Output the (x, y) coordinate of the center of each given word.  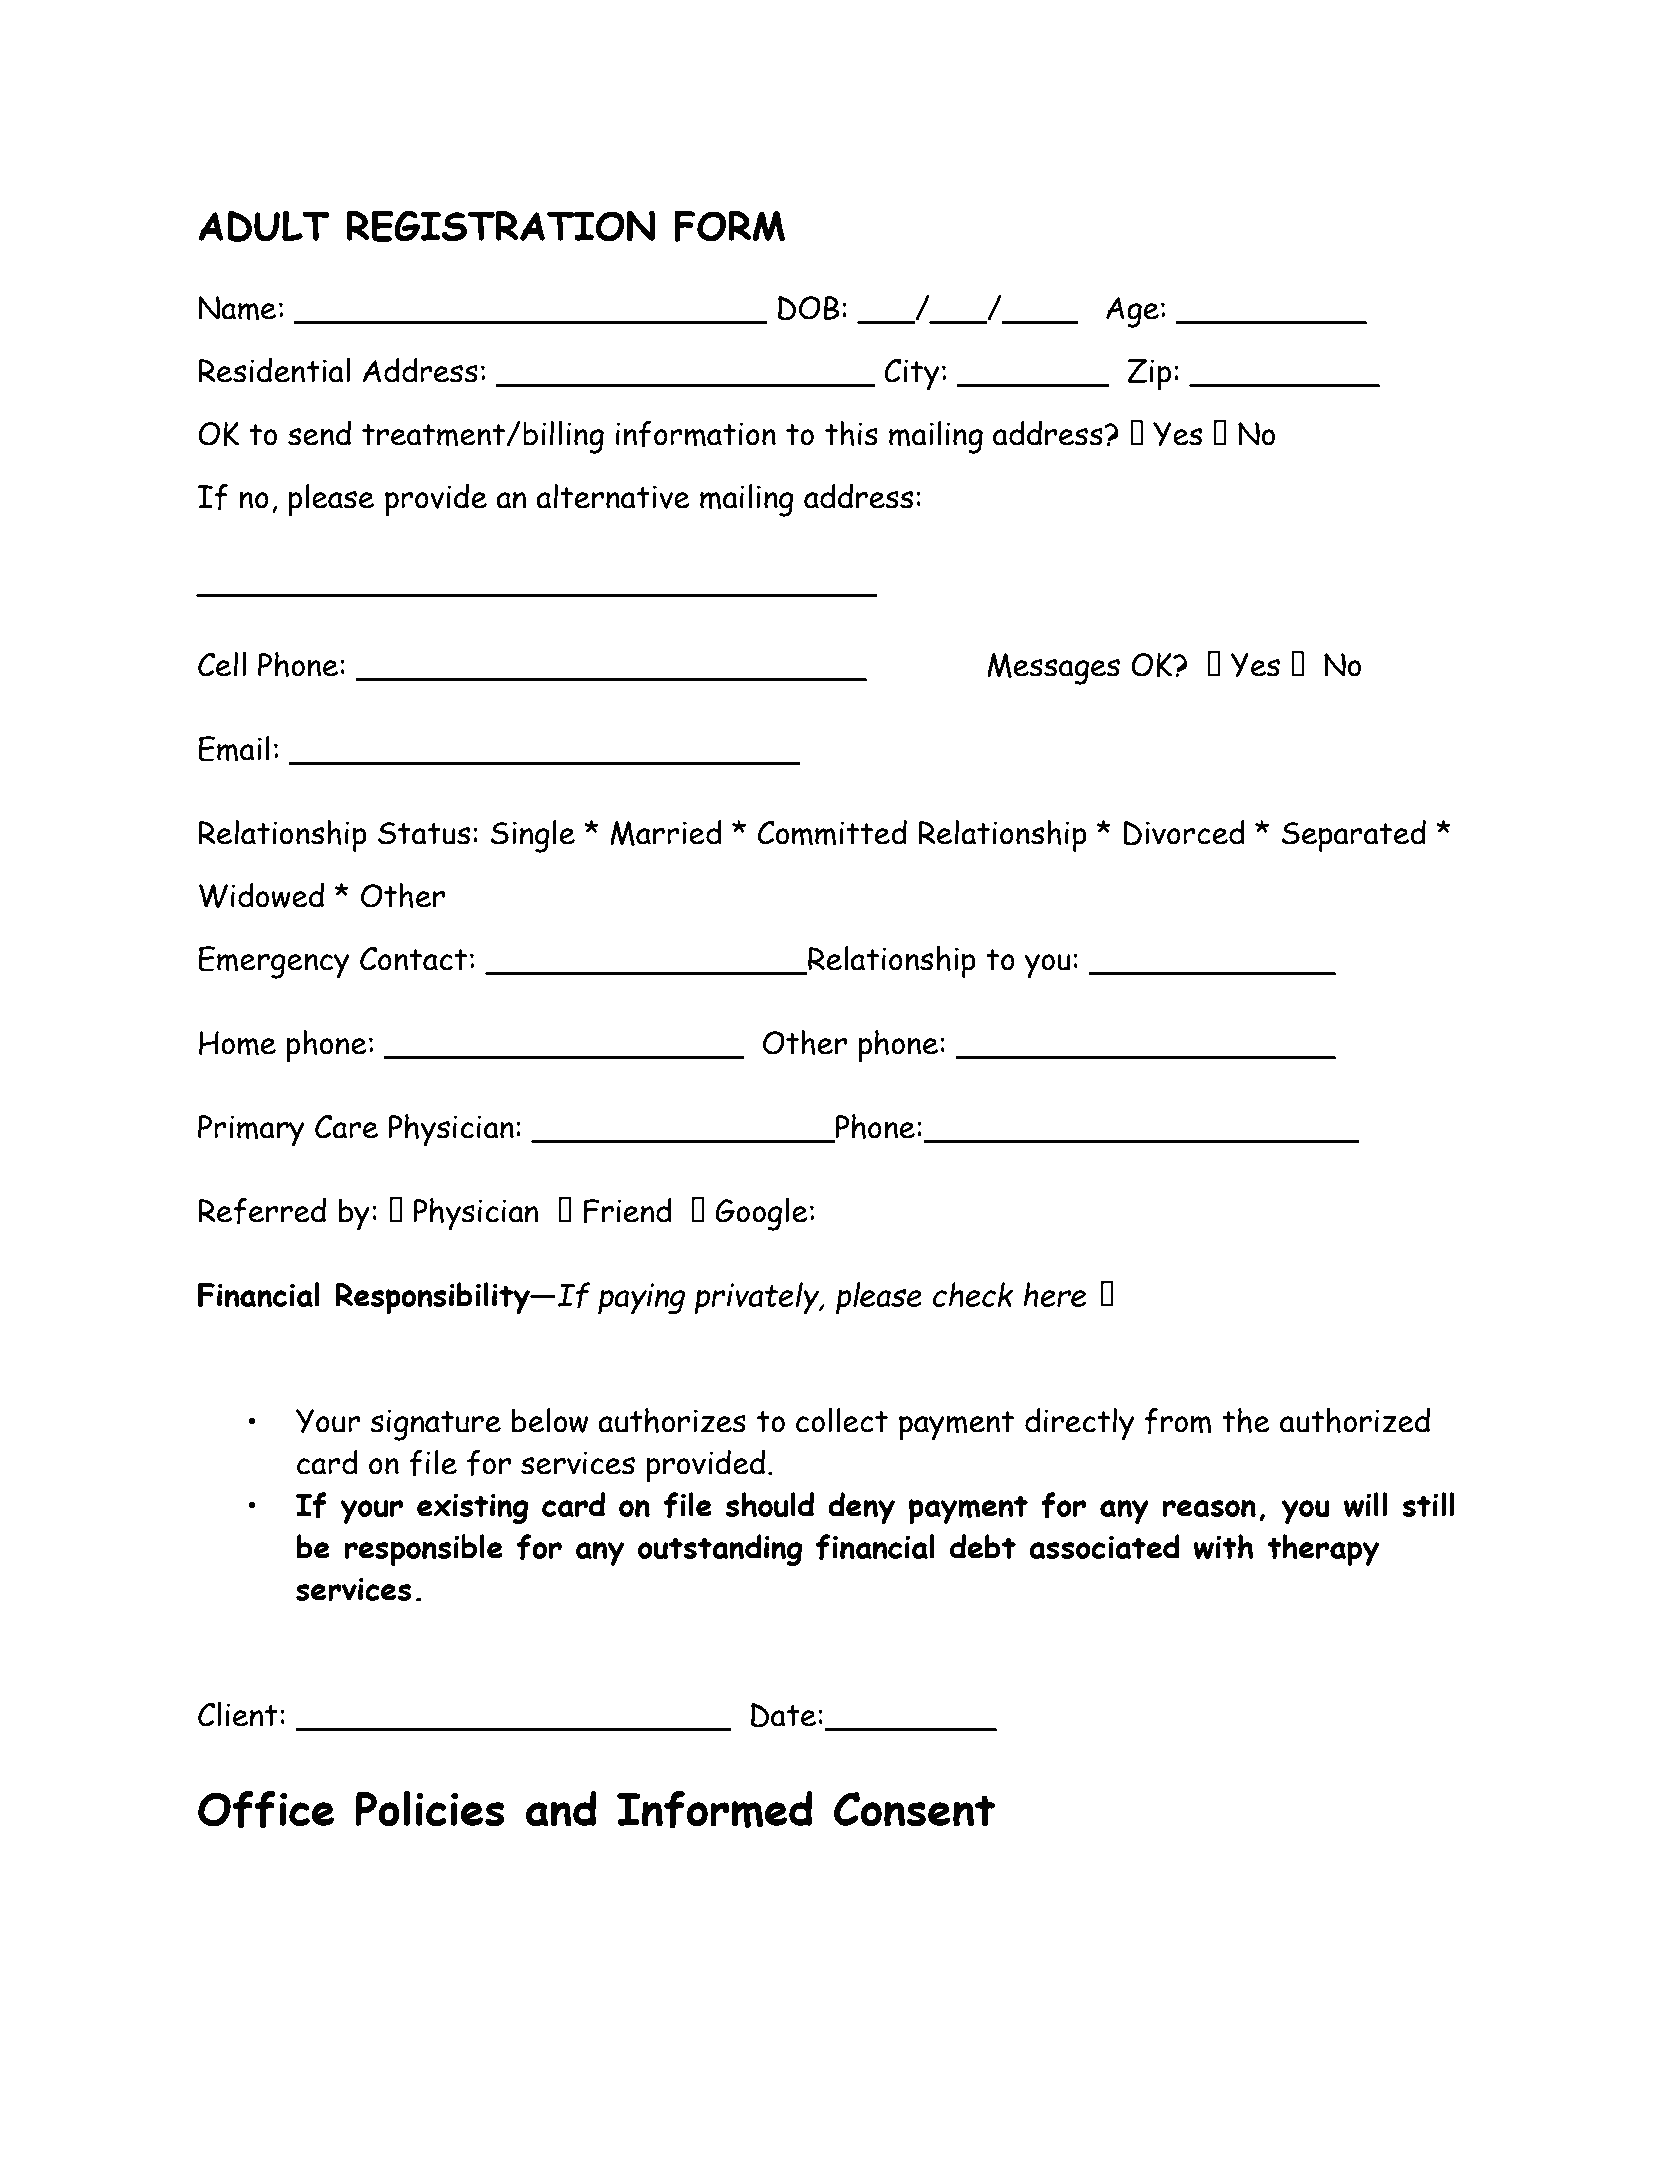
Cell (222, 664)
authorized (1355, 1420)
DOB (809, 308)
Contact (413, 959)
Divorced (1184, 833)
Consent (914, 1809)
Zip (1149, 375)
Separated (1354, 836)
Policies (429, 1809)
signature (435, 1425)
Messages (1053, 669)
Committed (832, 833)
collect (842, 1420)
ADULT (264, 226)
